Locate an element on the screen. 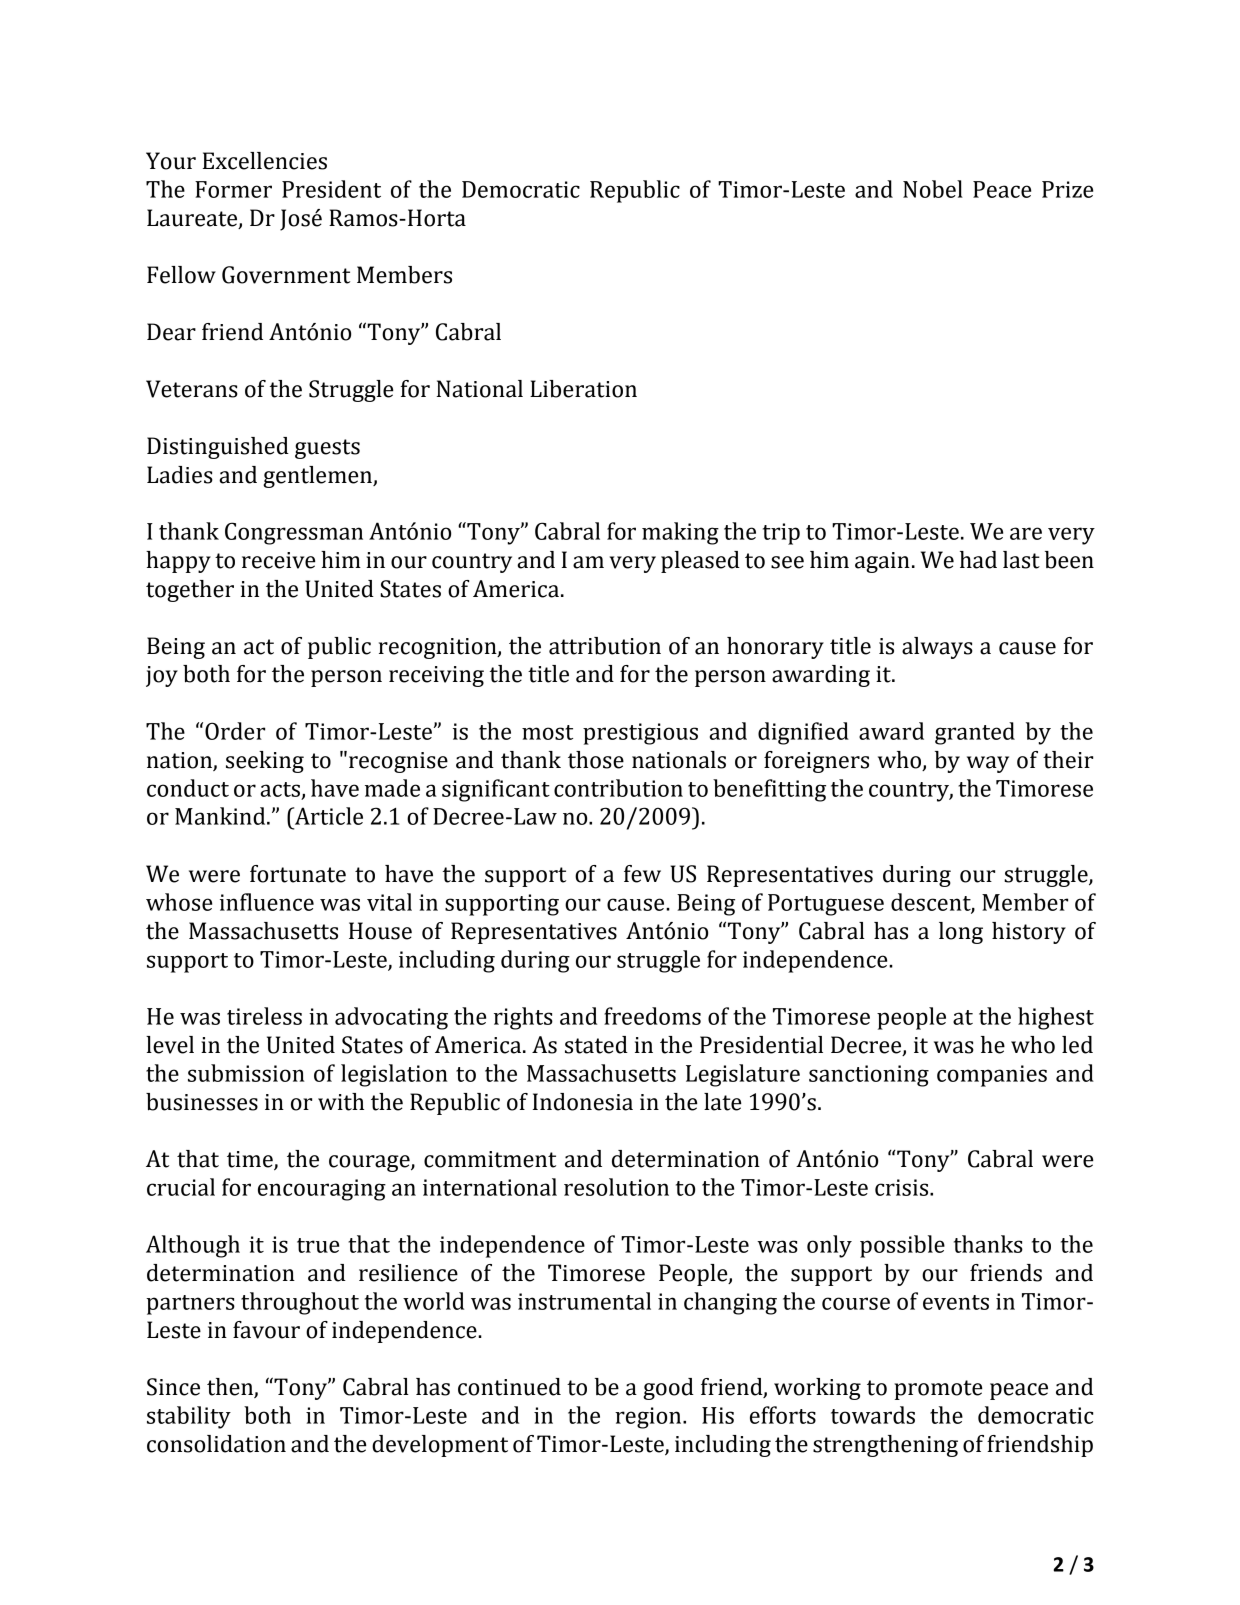 The height and width of the screenshot is (1605, 1240). Nobel is located at coordinates (933, 189).
